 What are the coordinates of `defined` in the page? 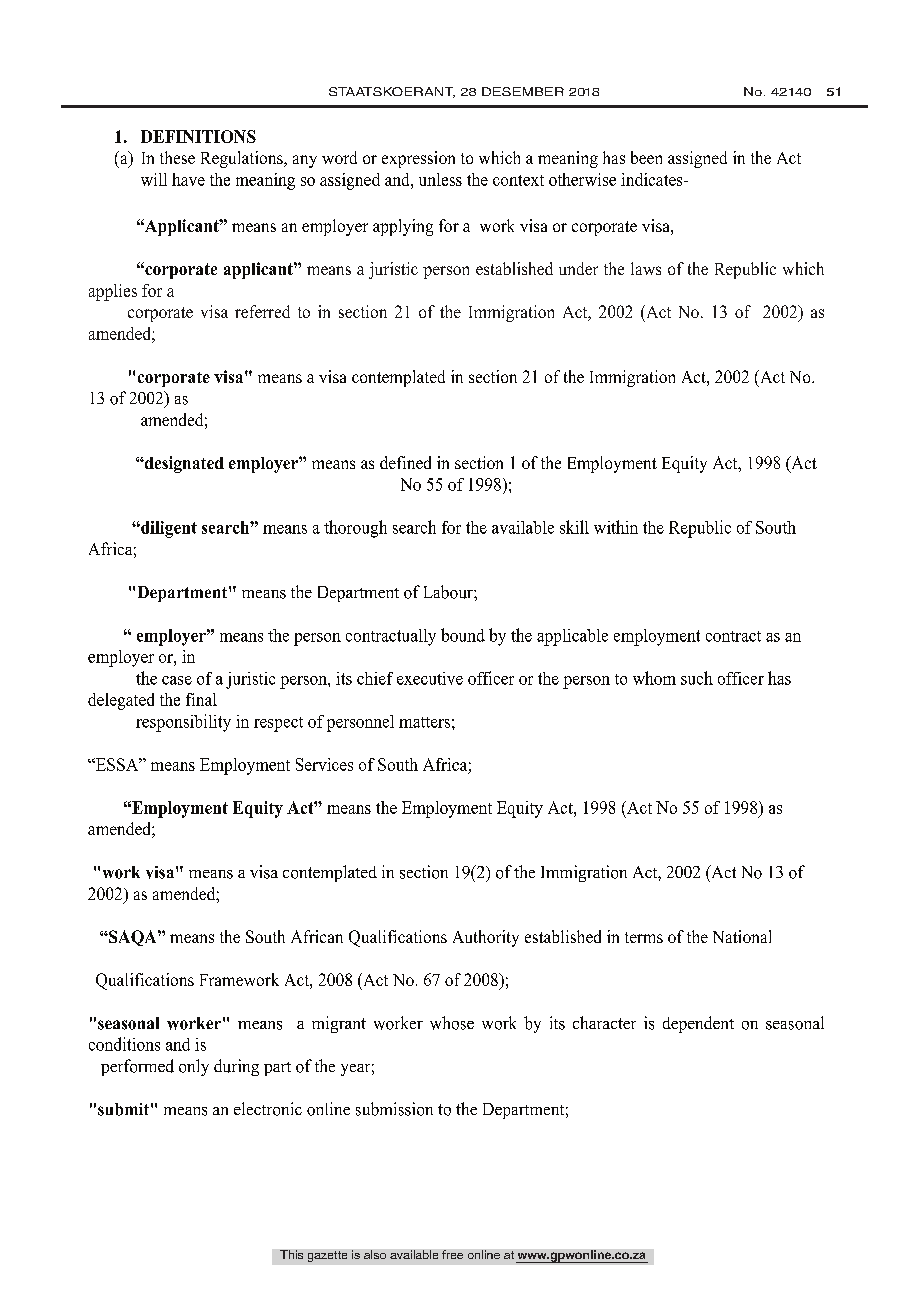 It's located at (405, 462).
